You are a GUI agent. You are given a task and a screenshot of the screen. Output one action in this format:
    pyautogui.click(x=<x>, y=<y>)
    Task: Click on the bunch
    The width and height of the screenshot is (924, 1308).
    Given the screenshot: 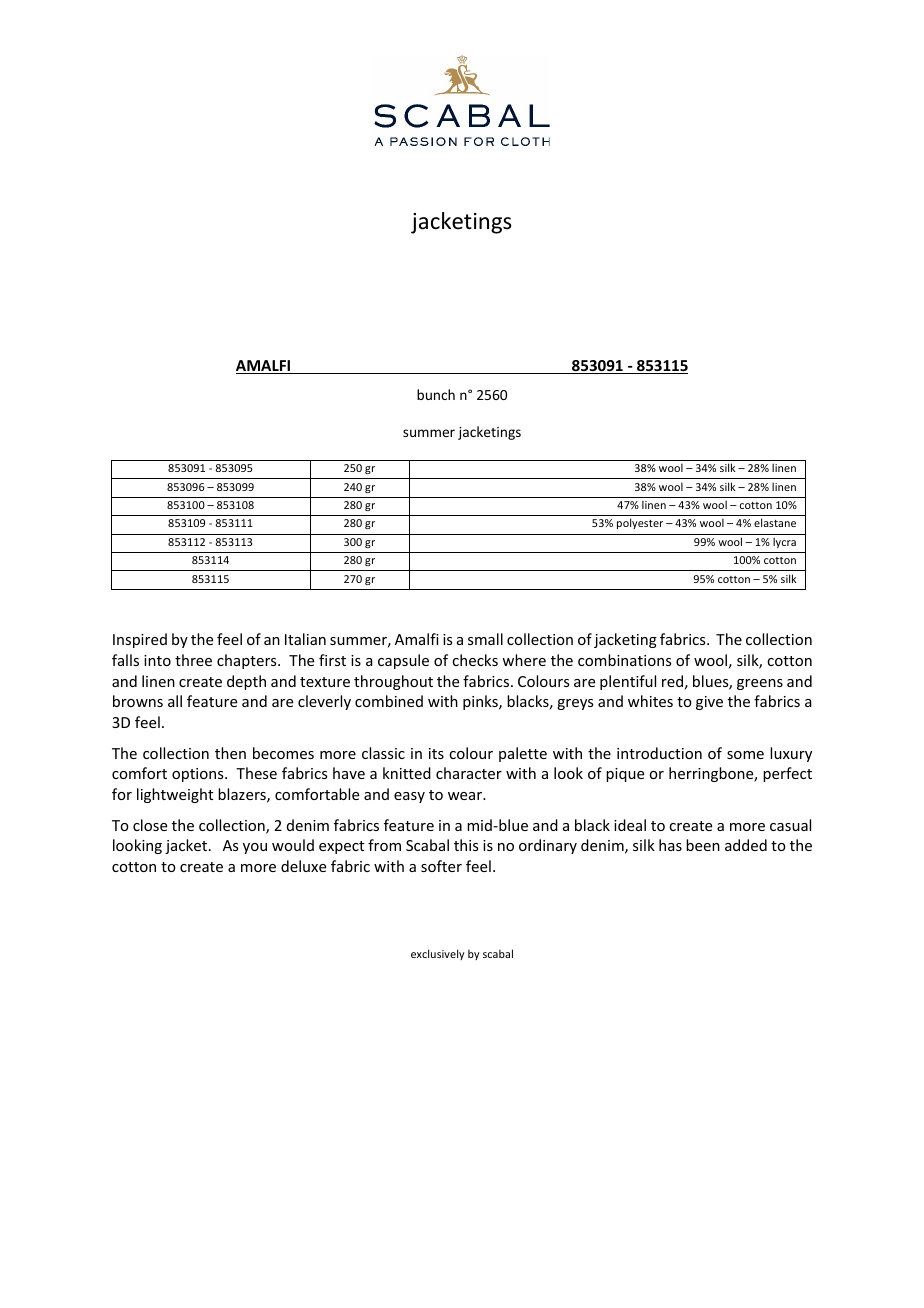 What is the action you would take?
    pyautogui.click(x=436, y=394)
